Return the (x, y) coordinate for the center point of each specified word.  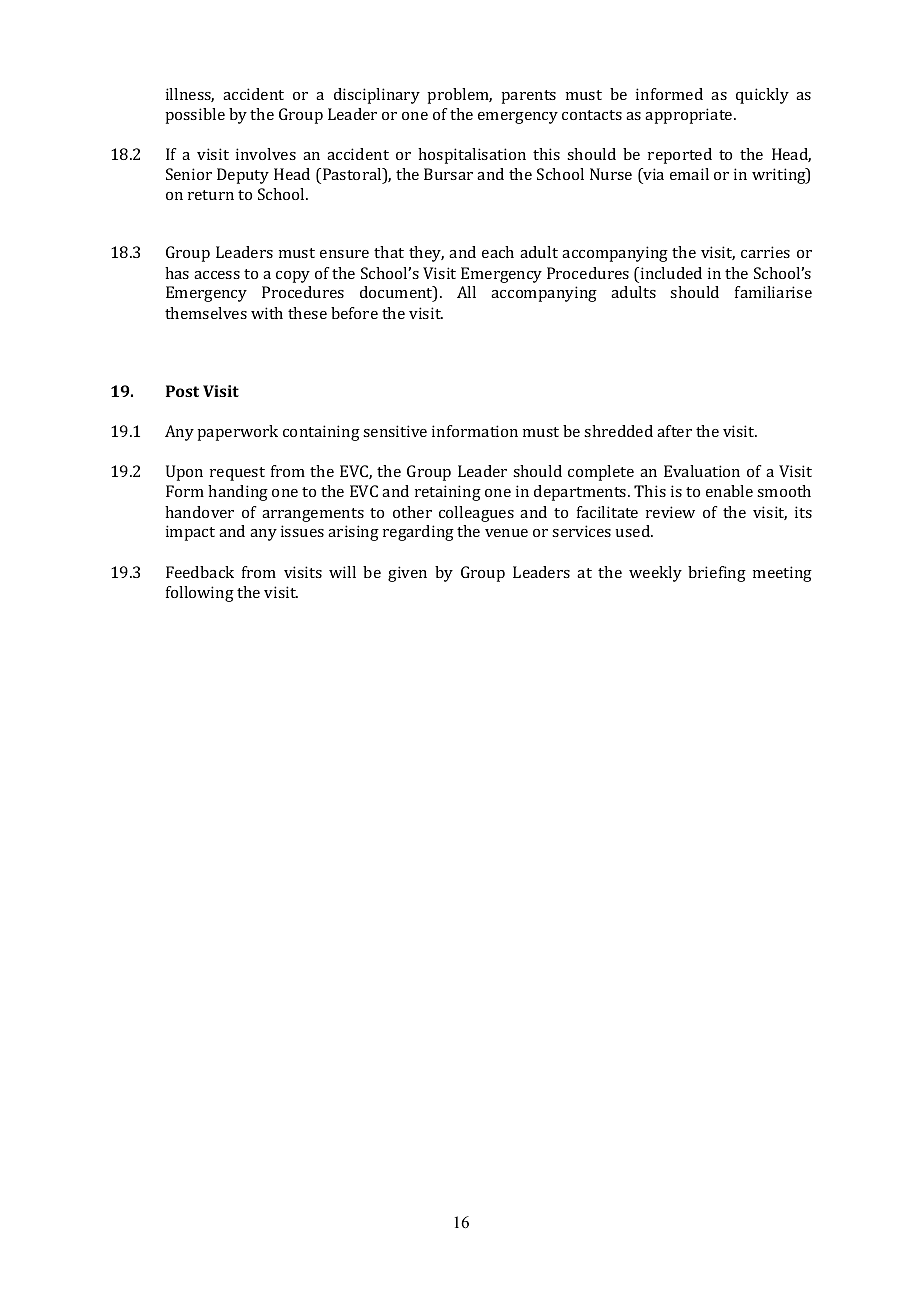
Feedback (200, 572)
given (407, 574)
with (267, 313)
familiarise (773, 292)
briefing (717, 574)
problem (459, 96)
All (466, 292)
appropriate (690, 116)
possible (195, 116)
